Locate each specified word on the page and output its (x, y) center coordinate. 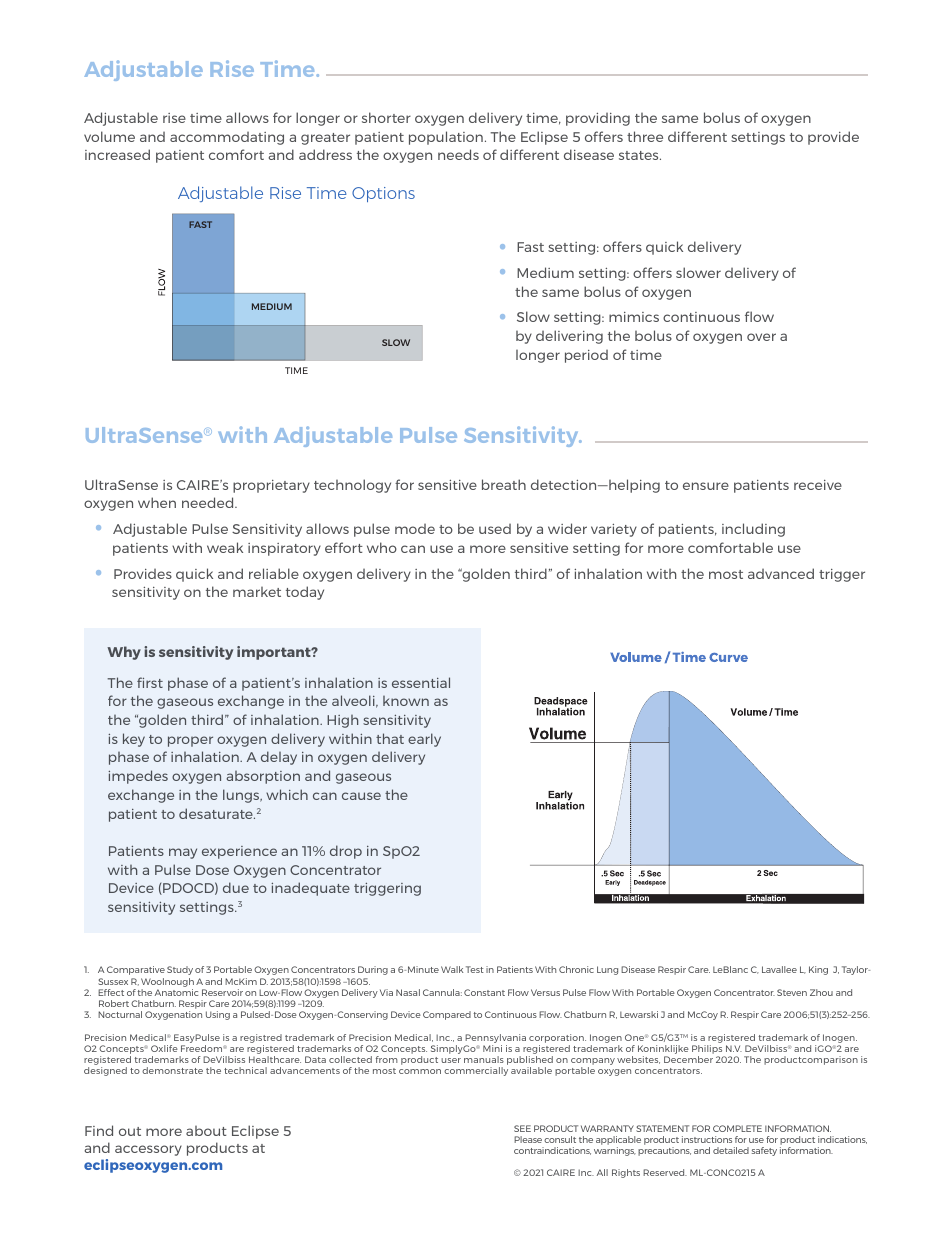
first (150, 682)
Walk (452, 969)
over (761, 337)
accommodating (227, 138)
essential (421, 682)
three (645, 136)
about (206, 1131)
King (818, 970)
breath (504, 484)
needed (209, 502)
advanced (781, 573)
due (236, 887)
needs (458, 154)
